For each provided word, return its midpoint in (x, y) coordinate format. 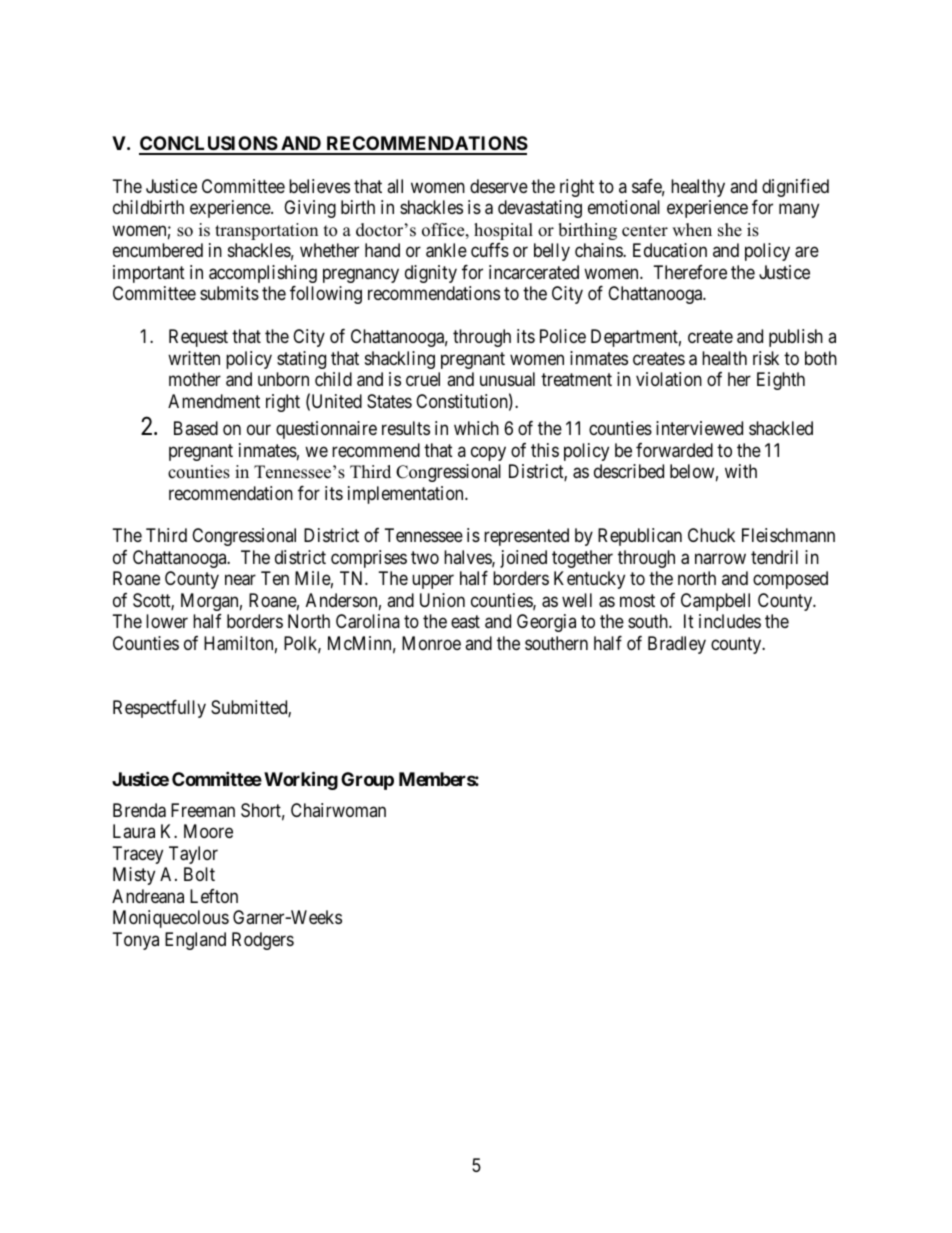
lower (167, 621)
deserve (499, 186)
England (195, 941)
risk (766, 358)
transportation (266, 231)
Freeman (203, 810)
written (194, 358)
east (465, 622)
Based (196, 428)
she (730, 230)
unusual (507, 379)
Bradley (677, 645)
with (741, 471)
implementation (407, 495)
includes (730, 621)
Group (367, 781)
